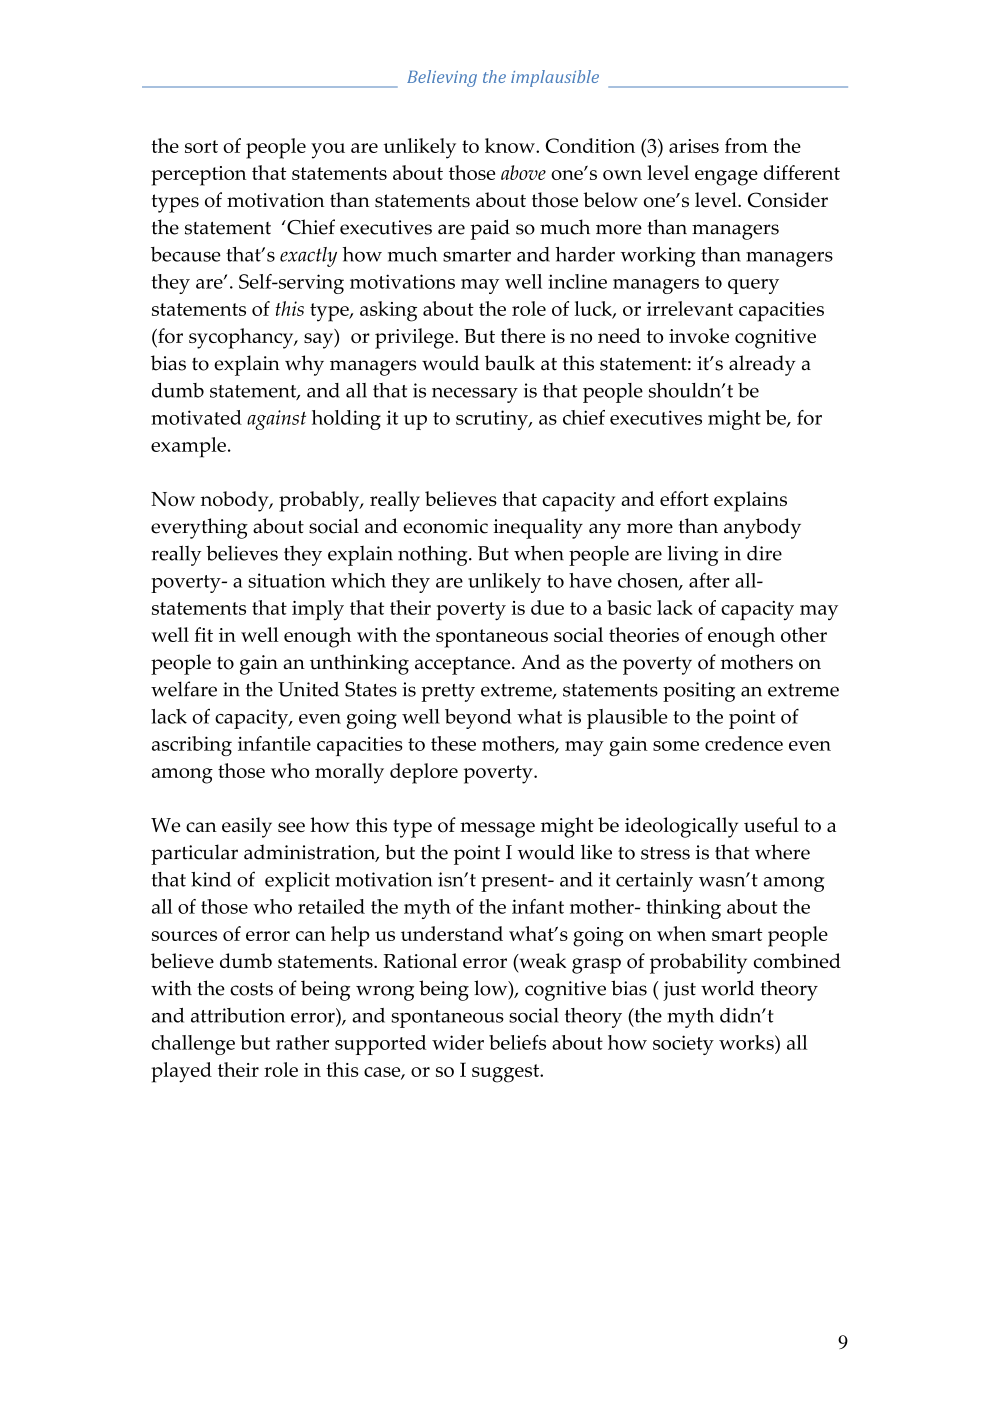 The image size is (999, 1413). Describe the element at coordinates (517, 1042) in the screenshot. I see `beliefs` at that location.
